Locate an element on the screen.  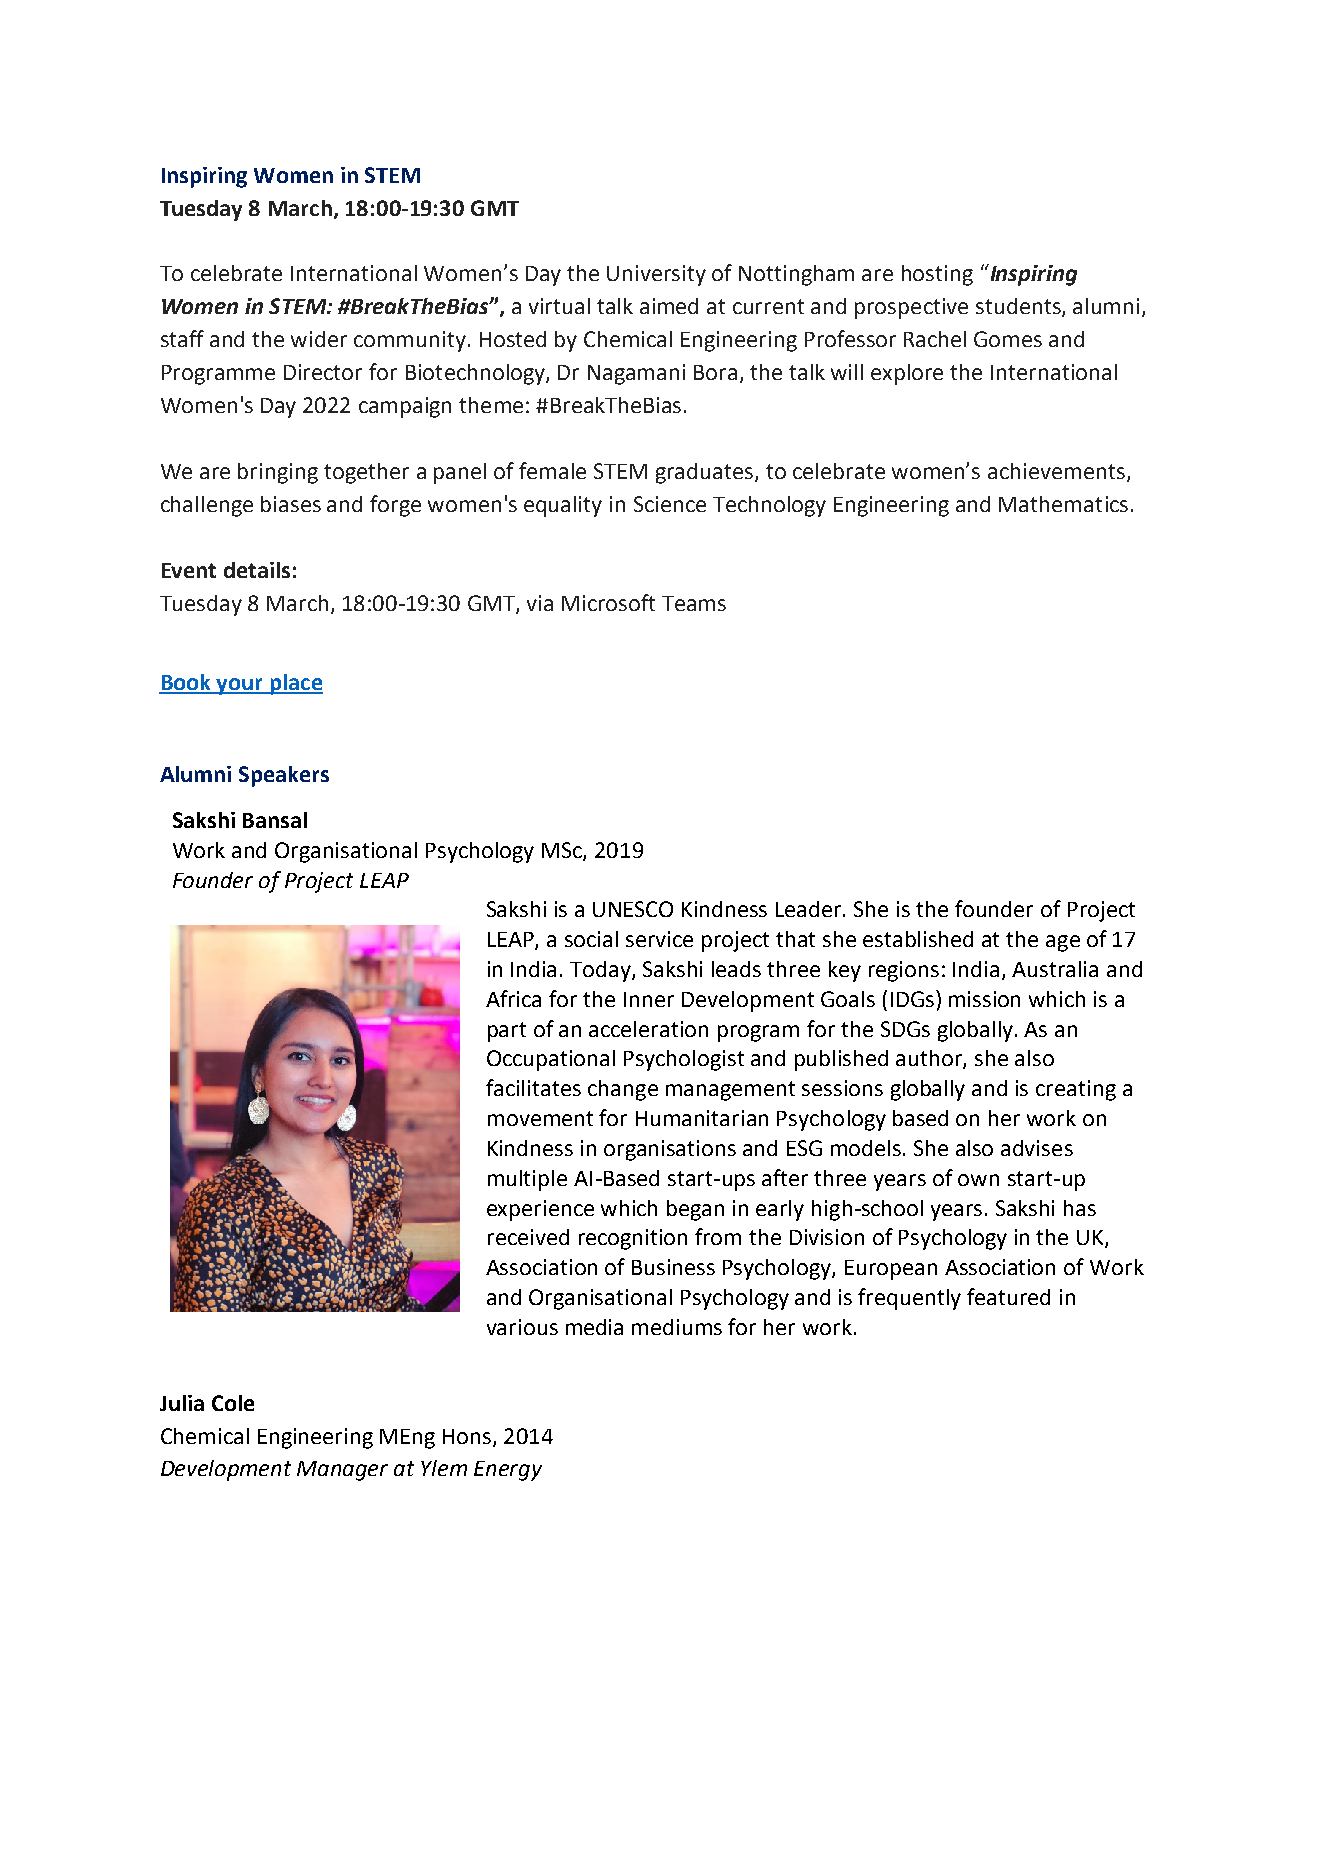
part is located at coordinates (507, 1032).
